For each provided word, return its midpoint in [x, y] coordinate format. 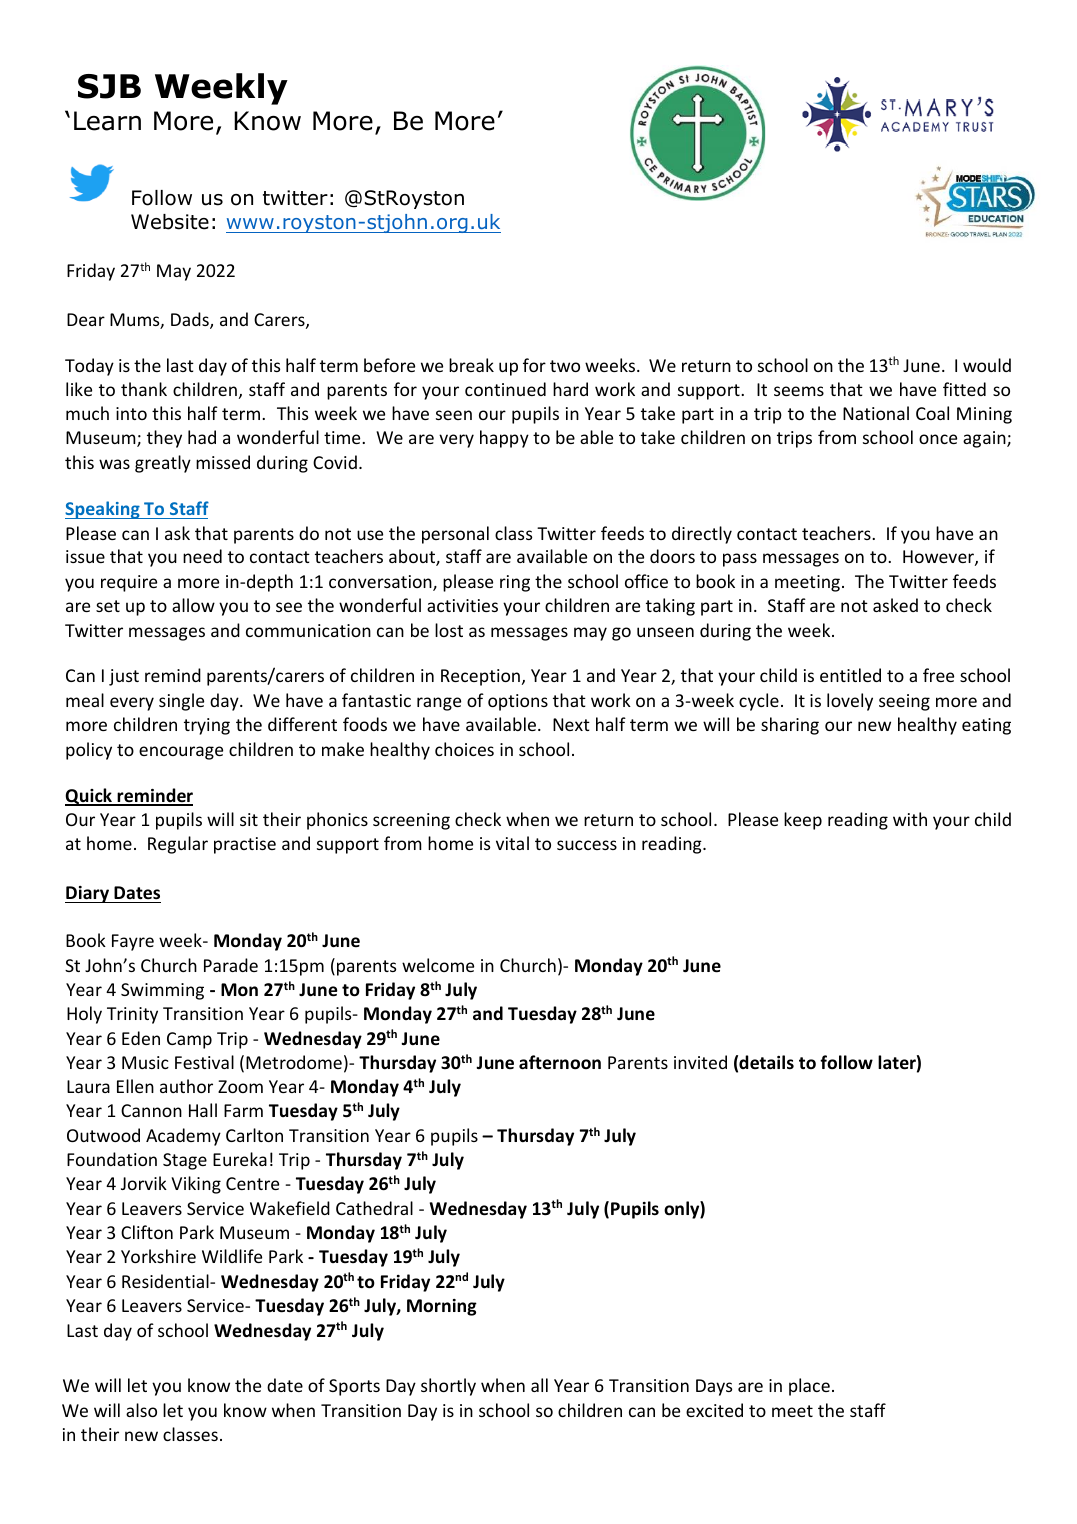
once [938, 439]
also [141, 1410]
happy [504, 439]
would [987, 365]
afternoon [560, 1062]
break [471, 365]
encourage [181, 753]
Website [170, 222]
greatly [163, 464]
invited [700, 1062]
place [809, 1387]
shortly [448, 1387]
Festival [204, 1062]
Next [571, 724]
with [910, 819]
